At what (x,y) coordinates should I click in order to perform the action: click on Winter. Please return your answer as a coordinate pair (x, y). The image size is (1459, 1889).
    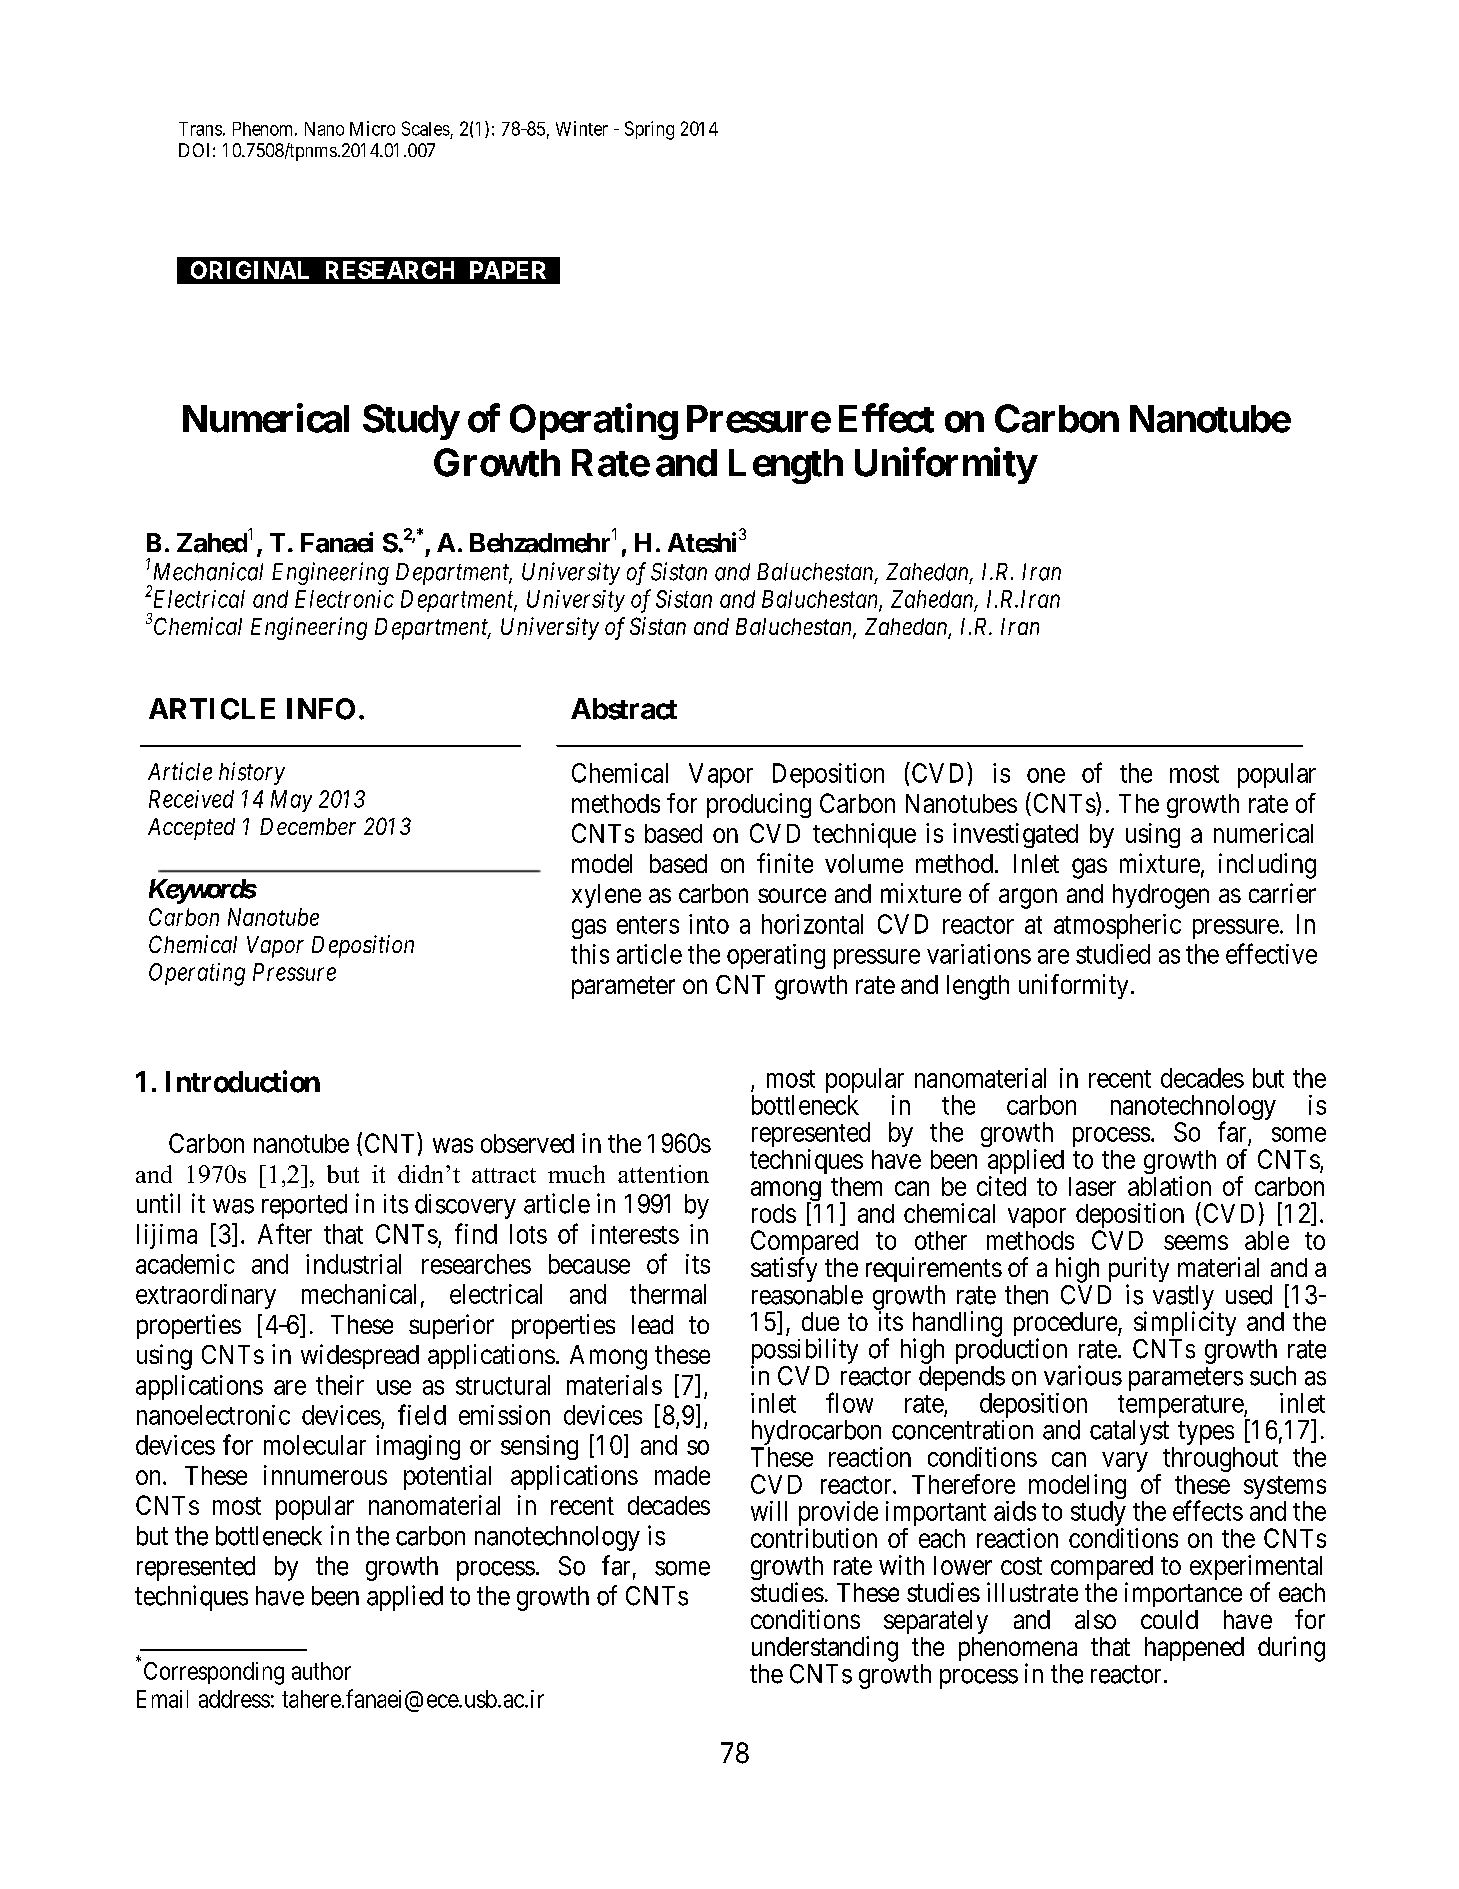
    Looking at the image, I should click on (582, 128).
